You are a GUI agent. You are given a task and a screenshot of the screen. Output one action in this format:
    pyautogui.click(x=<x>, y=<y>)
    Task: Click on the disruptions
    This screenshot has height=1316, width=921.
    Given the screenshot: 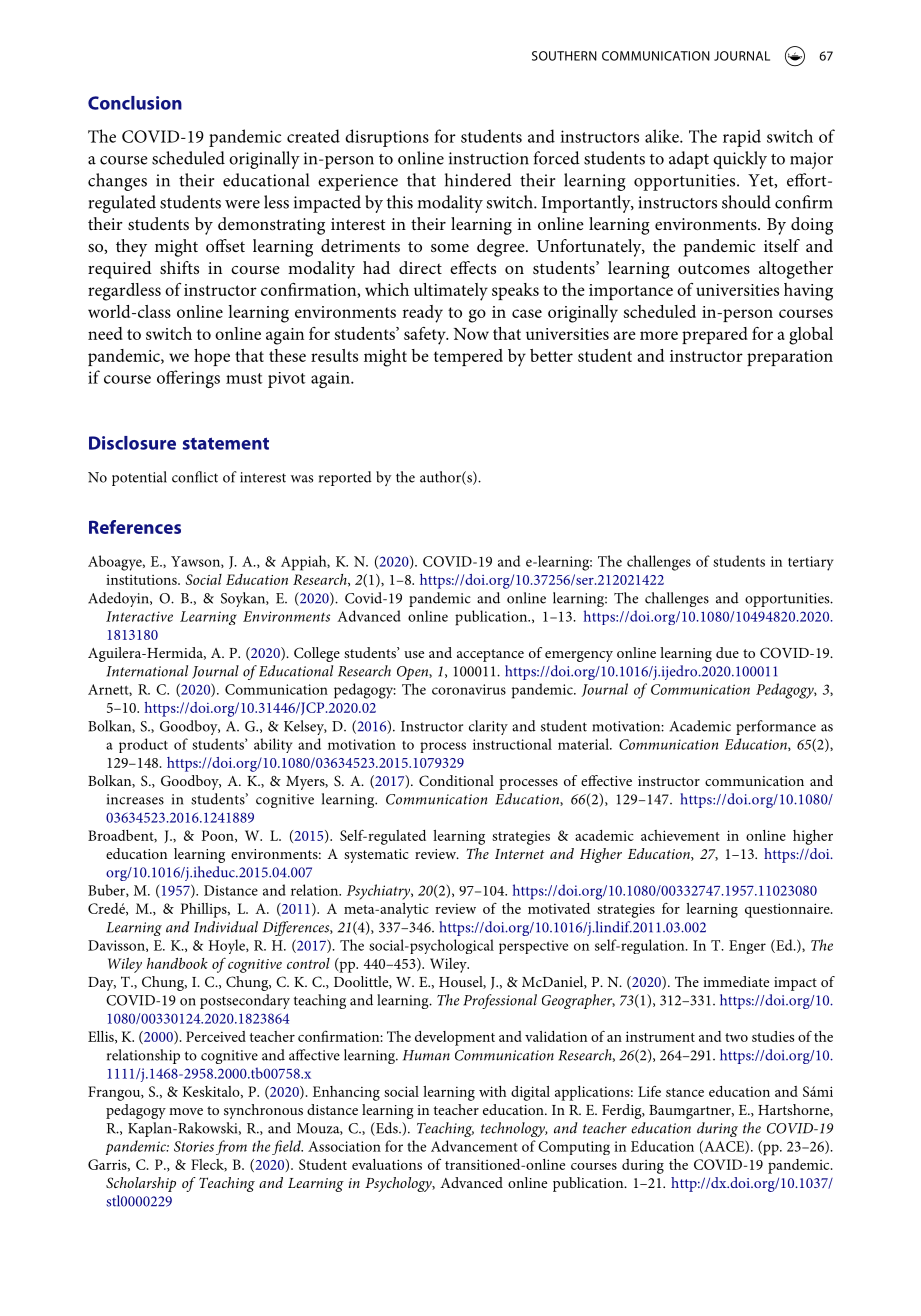 What is the action you would take?
    pyautogui.click(x=387, y=138)
